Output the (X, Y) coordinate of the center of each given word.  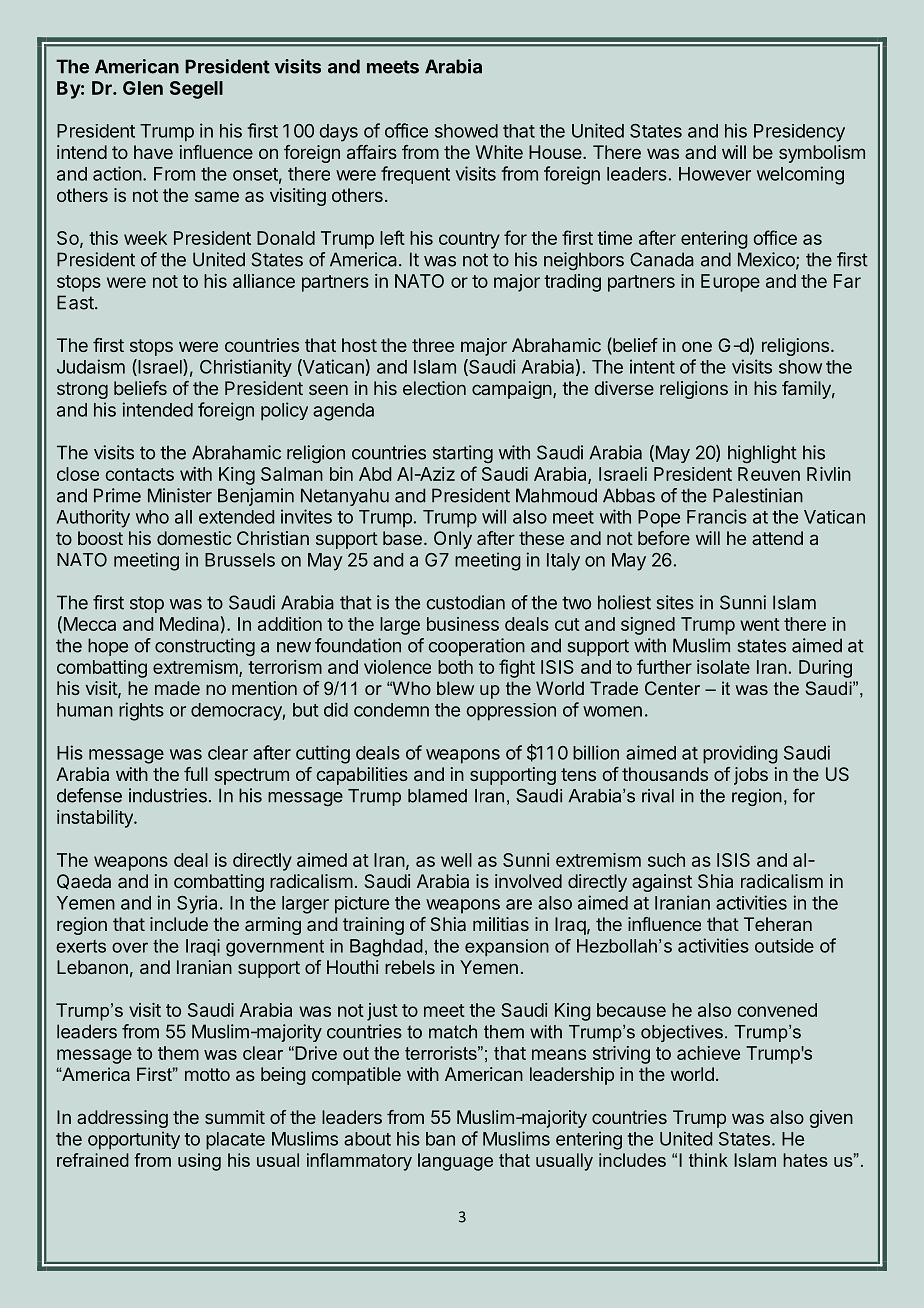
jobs (751, 776)
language (455, 1162)
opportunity (134, 1140)
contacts (139, 474)
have (153, 152)
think (708, 1160)
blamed (437, 796)
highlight (762, 454)
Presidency (799, 133)
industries (168, 795)
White (499, 152)
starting (463, 454)
